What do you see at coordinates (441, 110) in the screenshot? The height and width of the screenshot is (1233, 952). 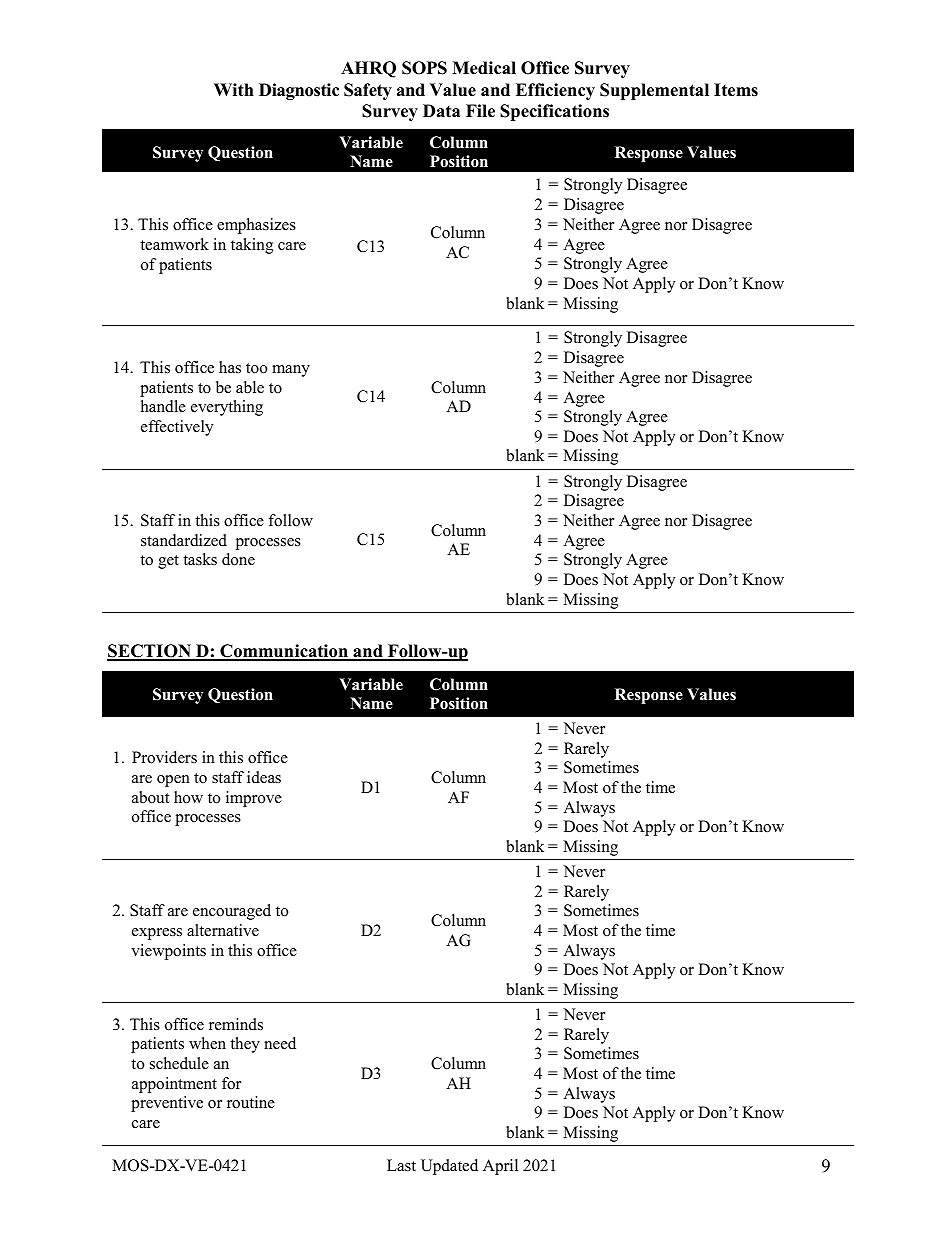 I see `Data` at bounding box center [441, 110].
